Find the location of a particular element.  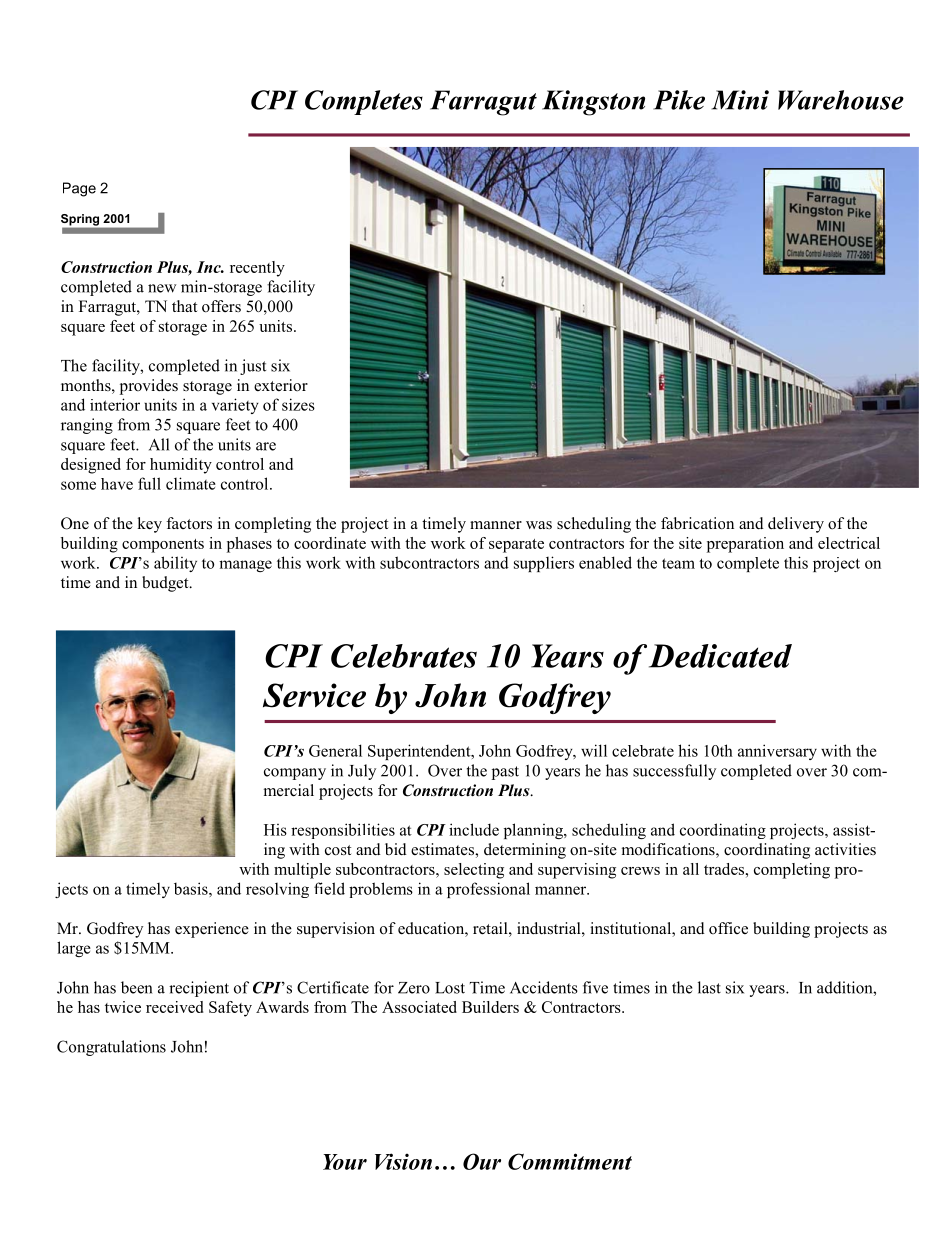

suppliers is located at coordinates (544, 564).
